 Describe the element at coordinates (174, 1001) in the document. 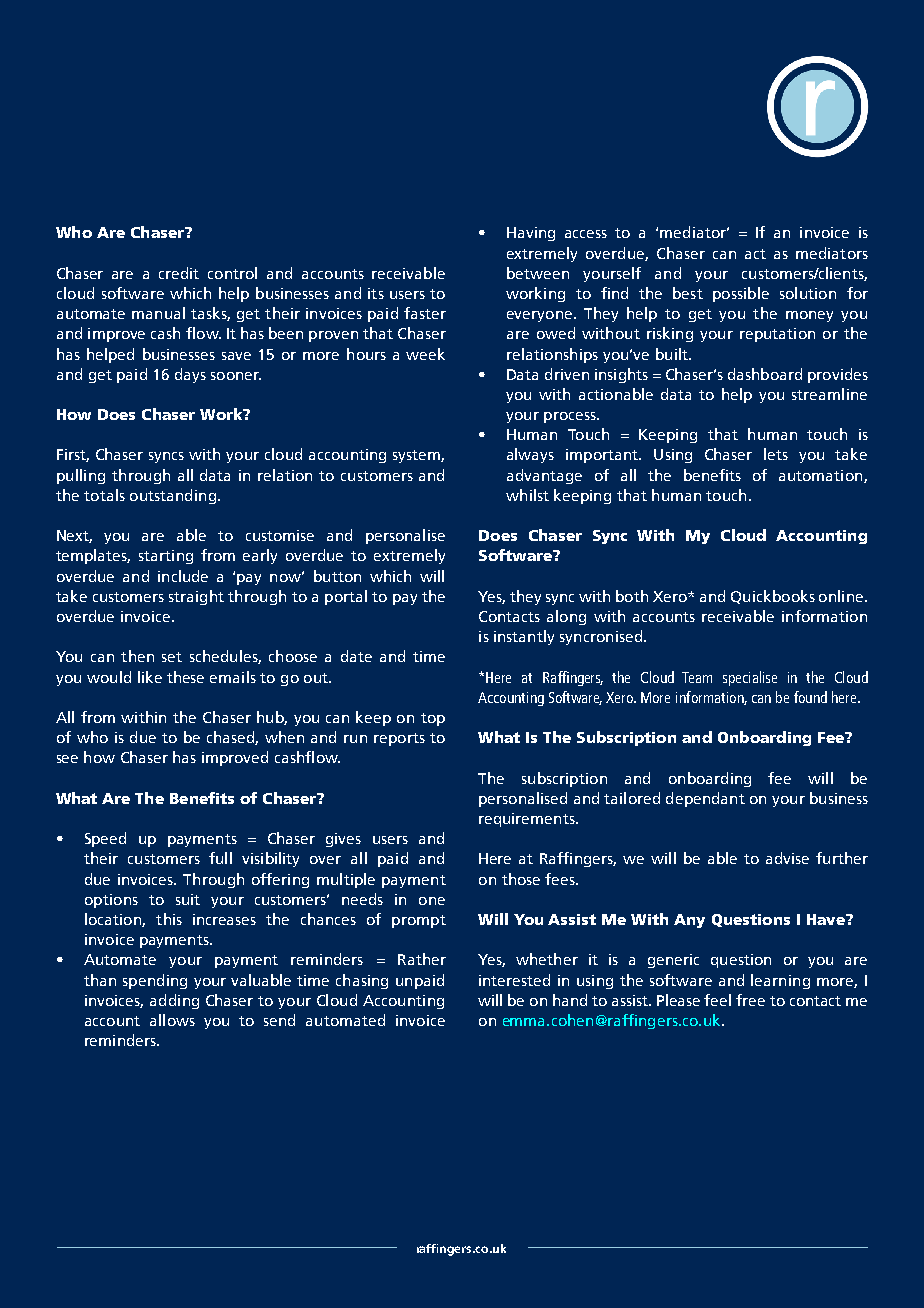

I see `adding` at that location.
